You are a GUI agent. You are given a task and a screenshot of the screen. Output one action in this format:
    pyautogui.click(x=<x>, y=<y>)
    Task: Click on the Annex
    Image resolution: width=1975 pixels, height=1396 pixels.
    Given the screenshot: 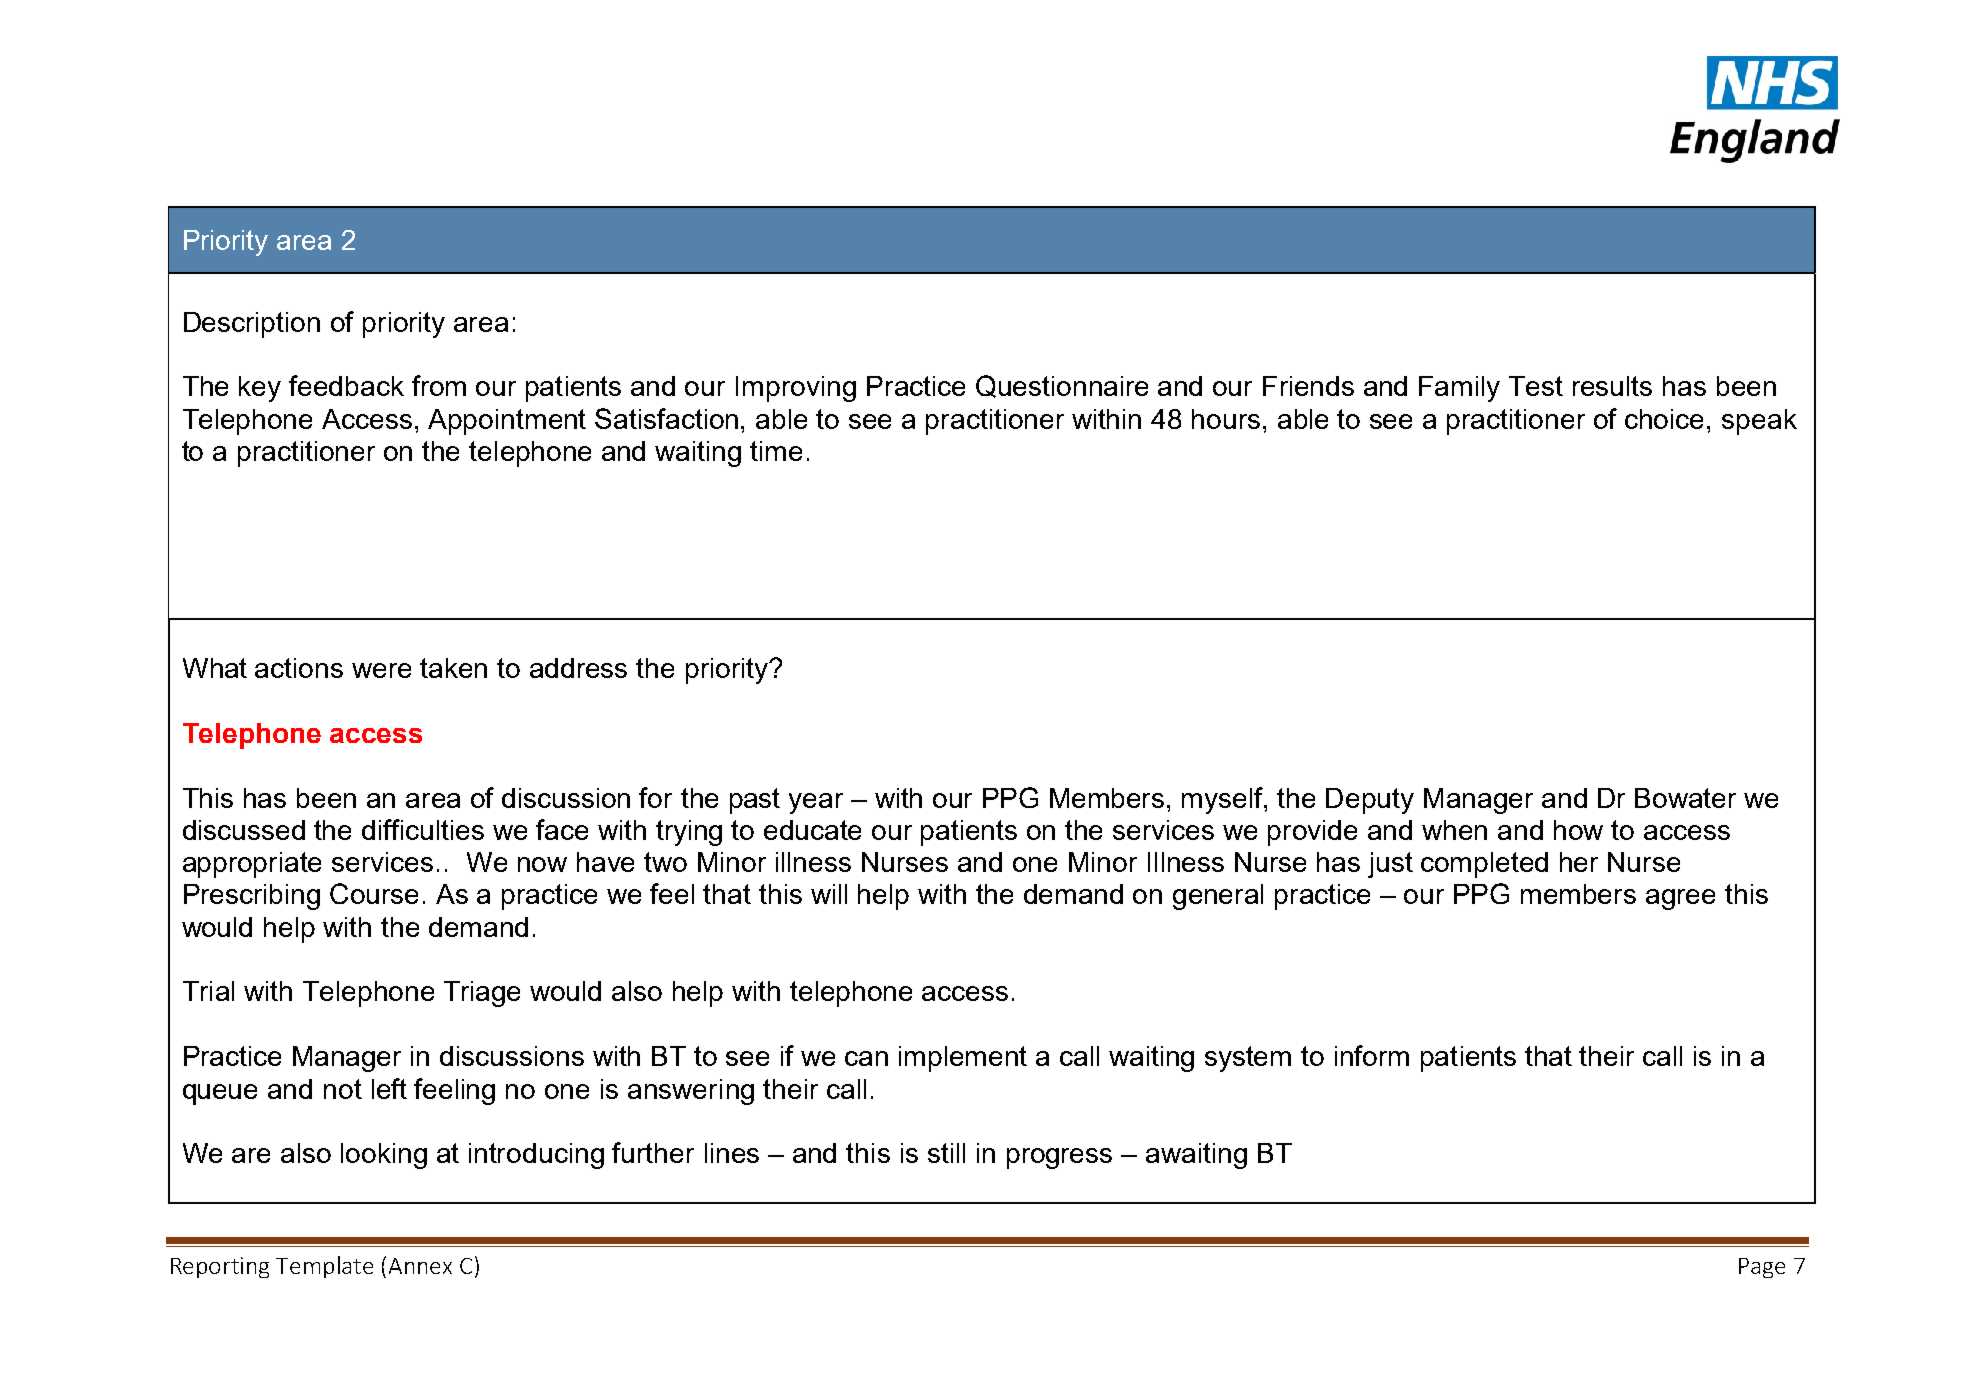 What is the action you would take?
    pyautogui.click(x=420, y=1266)
